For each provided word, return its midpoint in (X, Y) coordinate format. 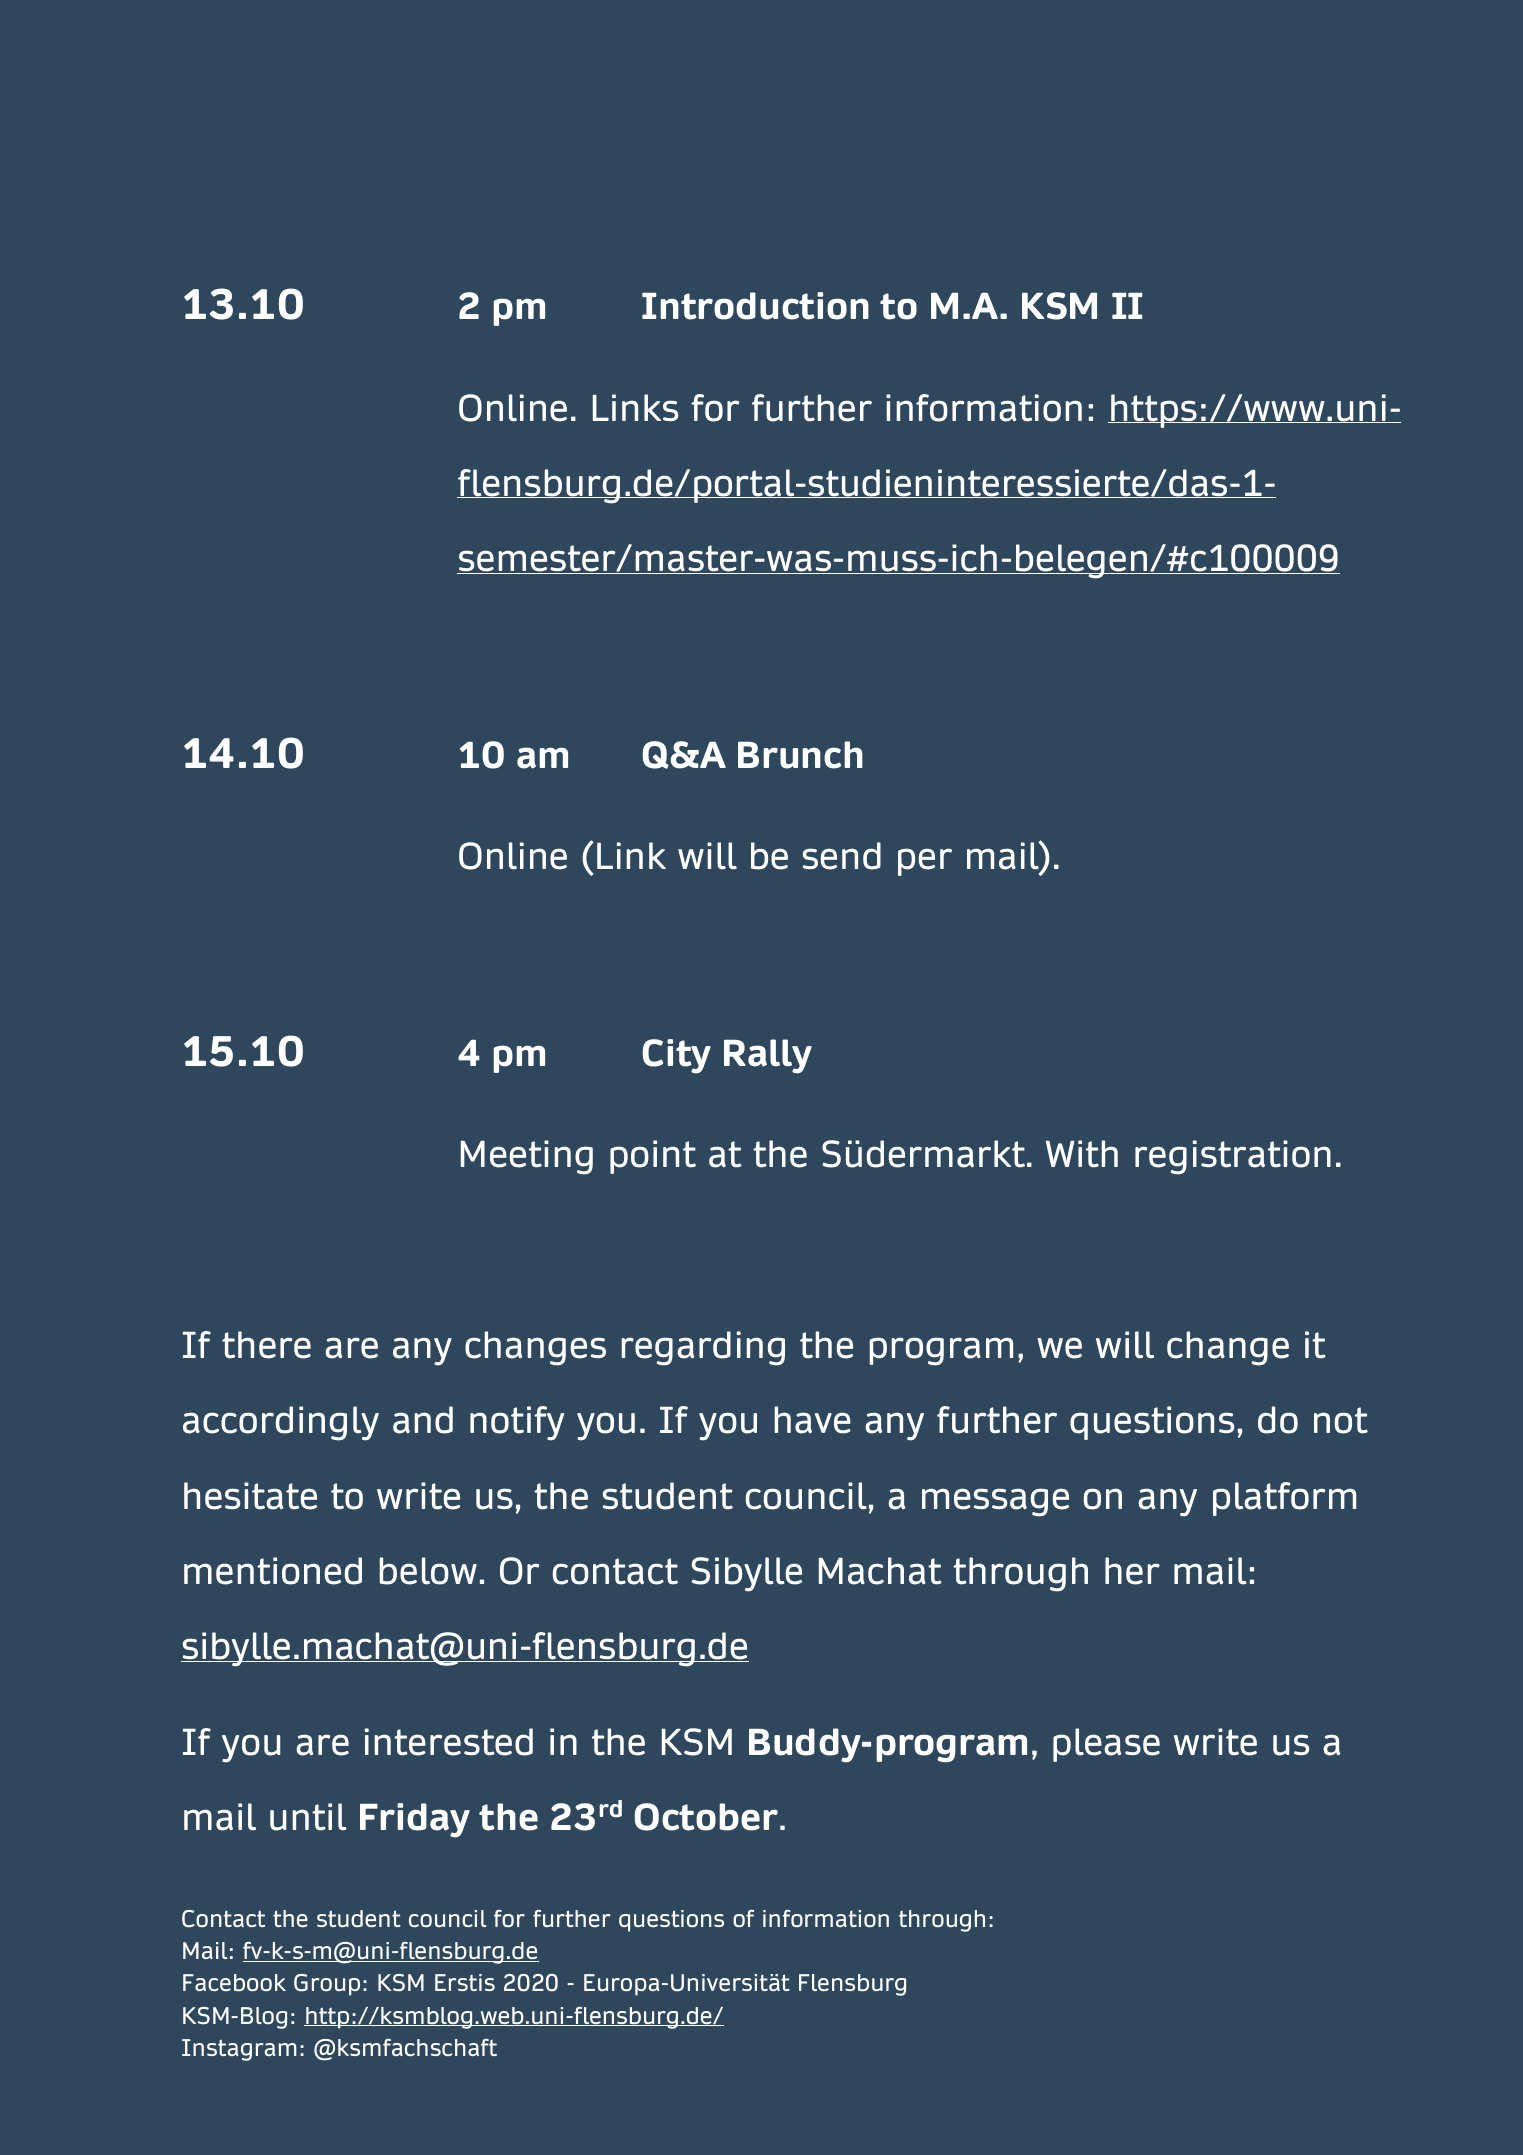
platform (1284, 1499)
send (842, 856)
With (1082, 1154)
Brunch (800, 755)
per (925, 862)
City (677, 1056)
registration (1233, 1157)
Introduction (755, 306)
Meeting (527, 1157)
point (653, 1157)
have (812, 1420)
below (428, 1571)
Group (327, 1985)
